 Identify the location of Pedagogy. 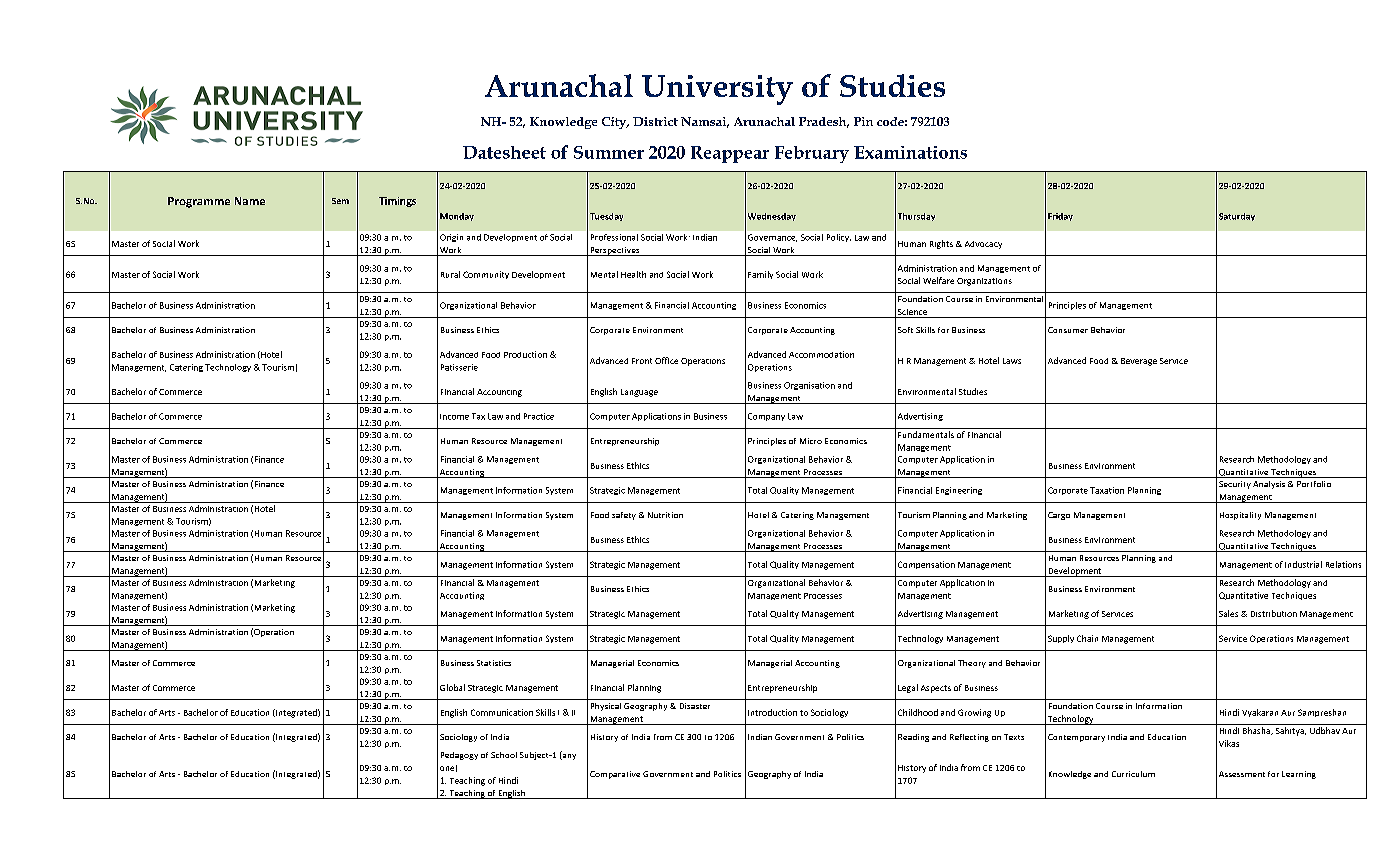
(459, 756).
